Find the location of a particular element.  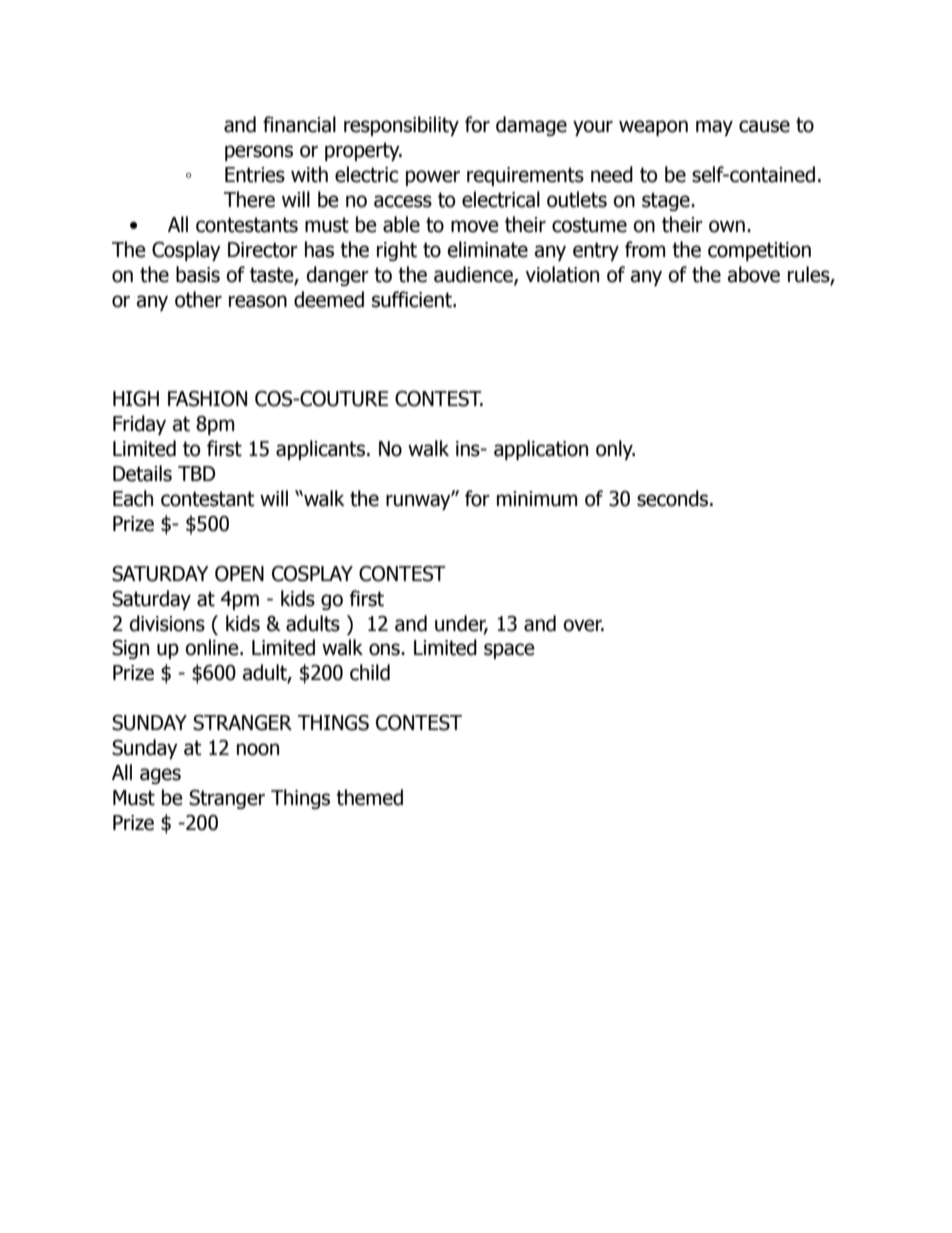

sufficient is located at coordinates (413, 299).
